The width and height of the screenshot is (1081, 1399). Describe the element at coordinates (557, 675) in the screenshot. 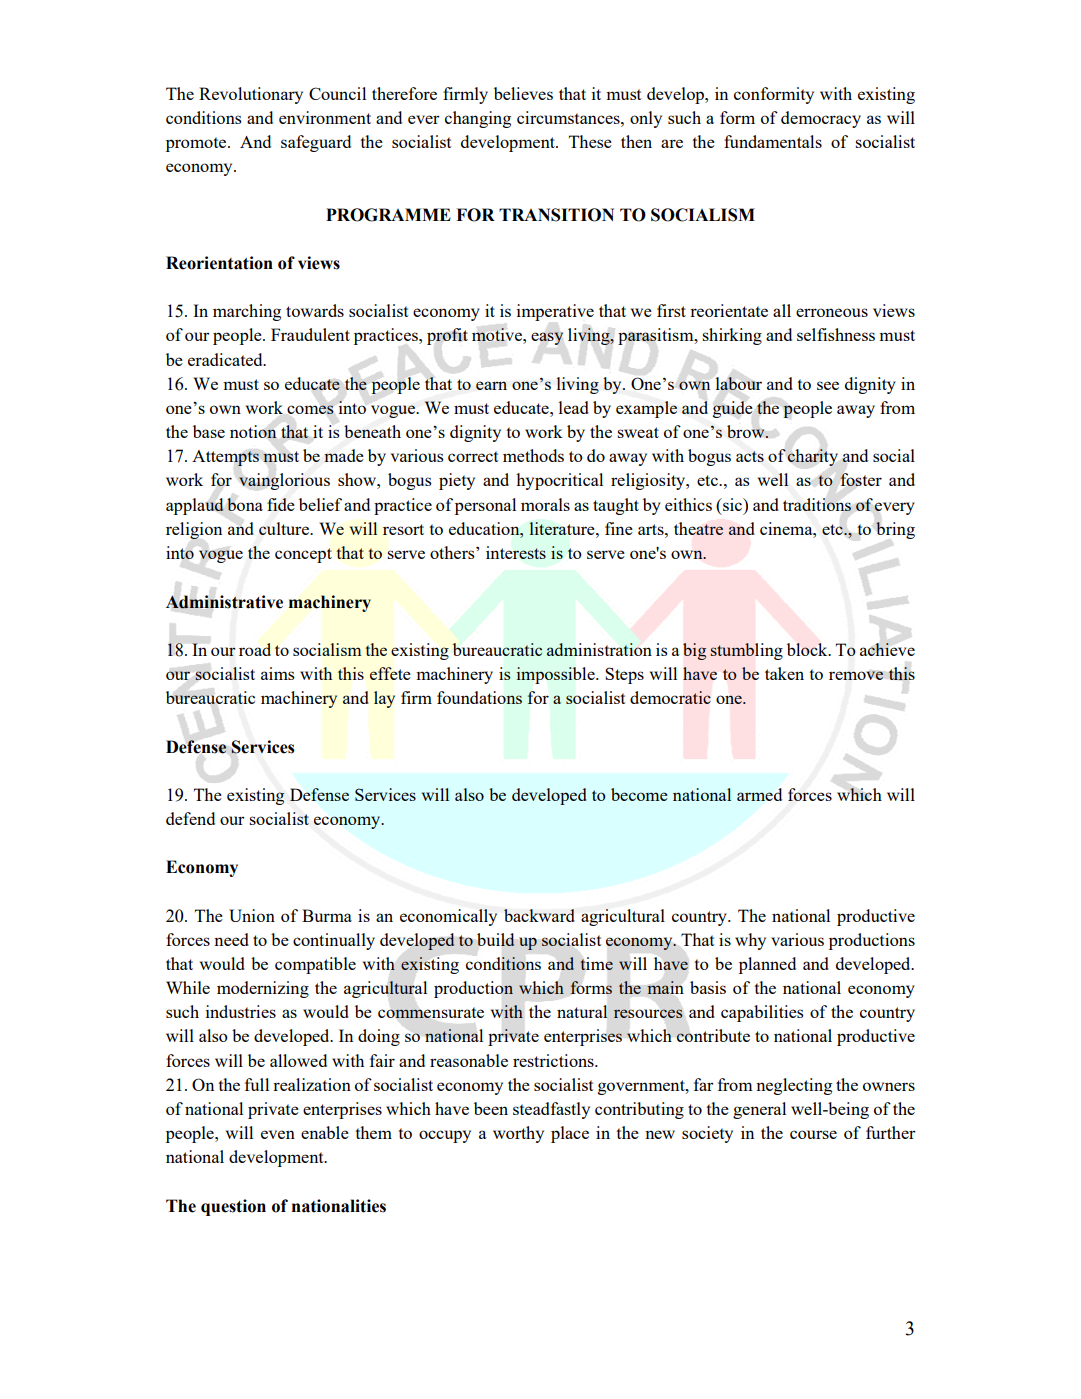

I see `impossible` at that location.
